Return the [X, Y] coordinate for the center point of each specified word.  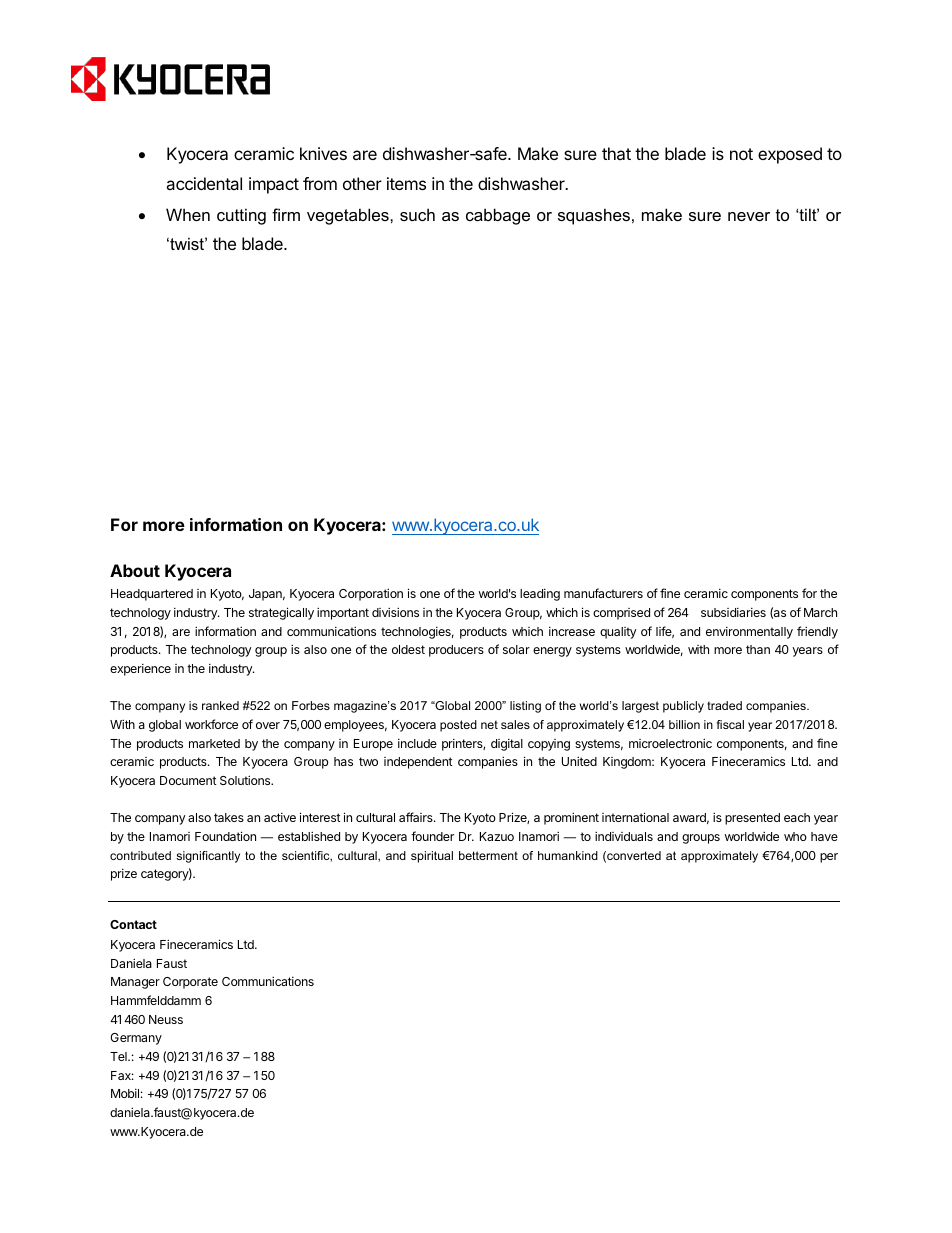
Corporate [190, 983]
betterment [488, 855]
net [489, 724]
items [406, 183]
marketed [214, 743]
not [741, 154]
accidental [204, 183]
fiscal [730, 724]
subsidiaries [733, 612]
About [135, 570]
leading [540, 595]
